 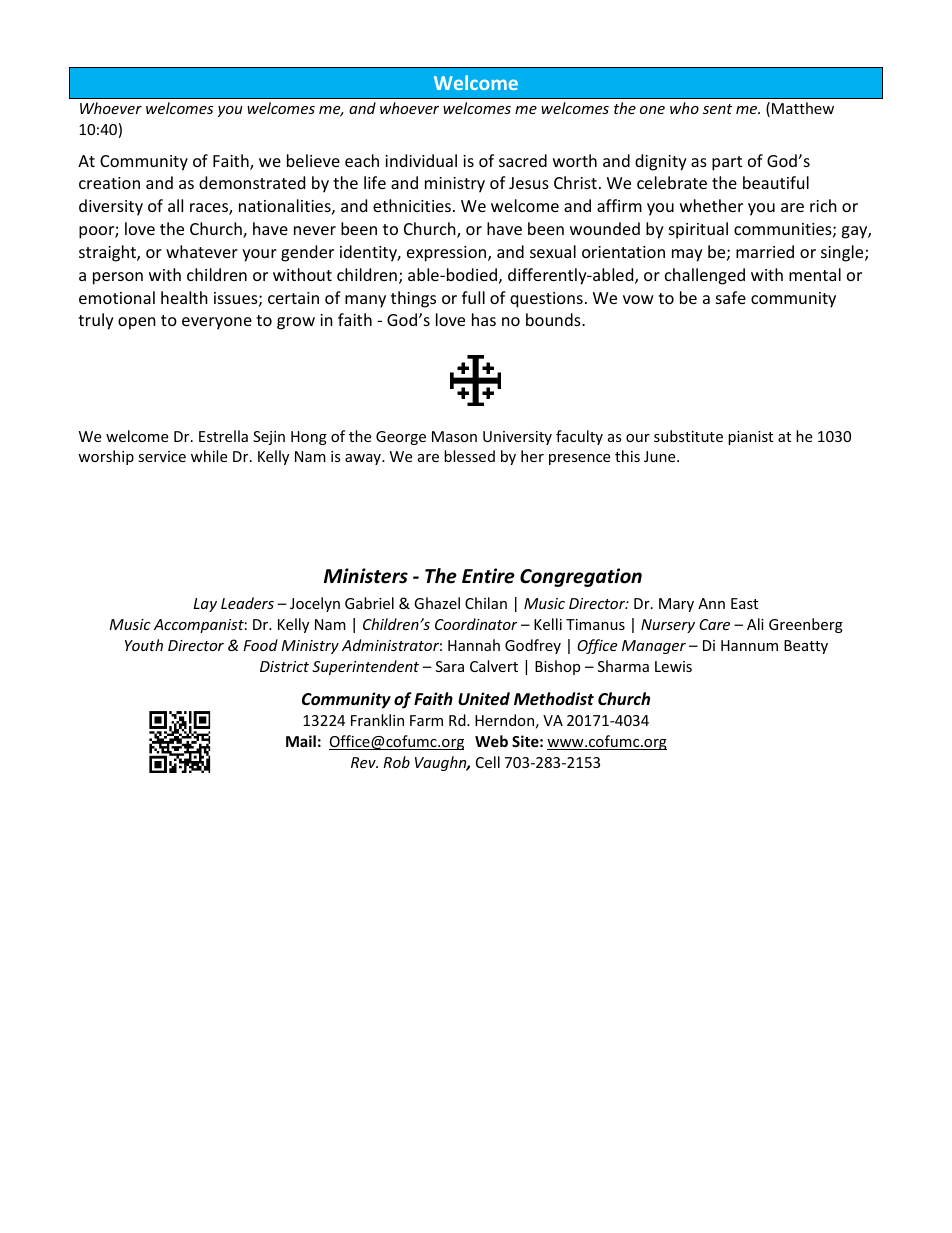 What do you see at coordinates (209, 456) in the screenshot?
I see `while` at bounding box center [209, 456].
